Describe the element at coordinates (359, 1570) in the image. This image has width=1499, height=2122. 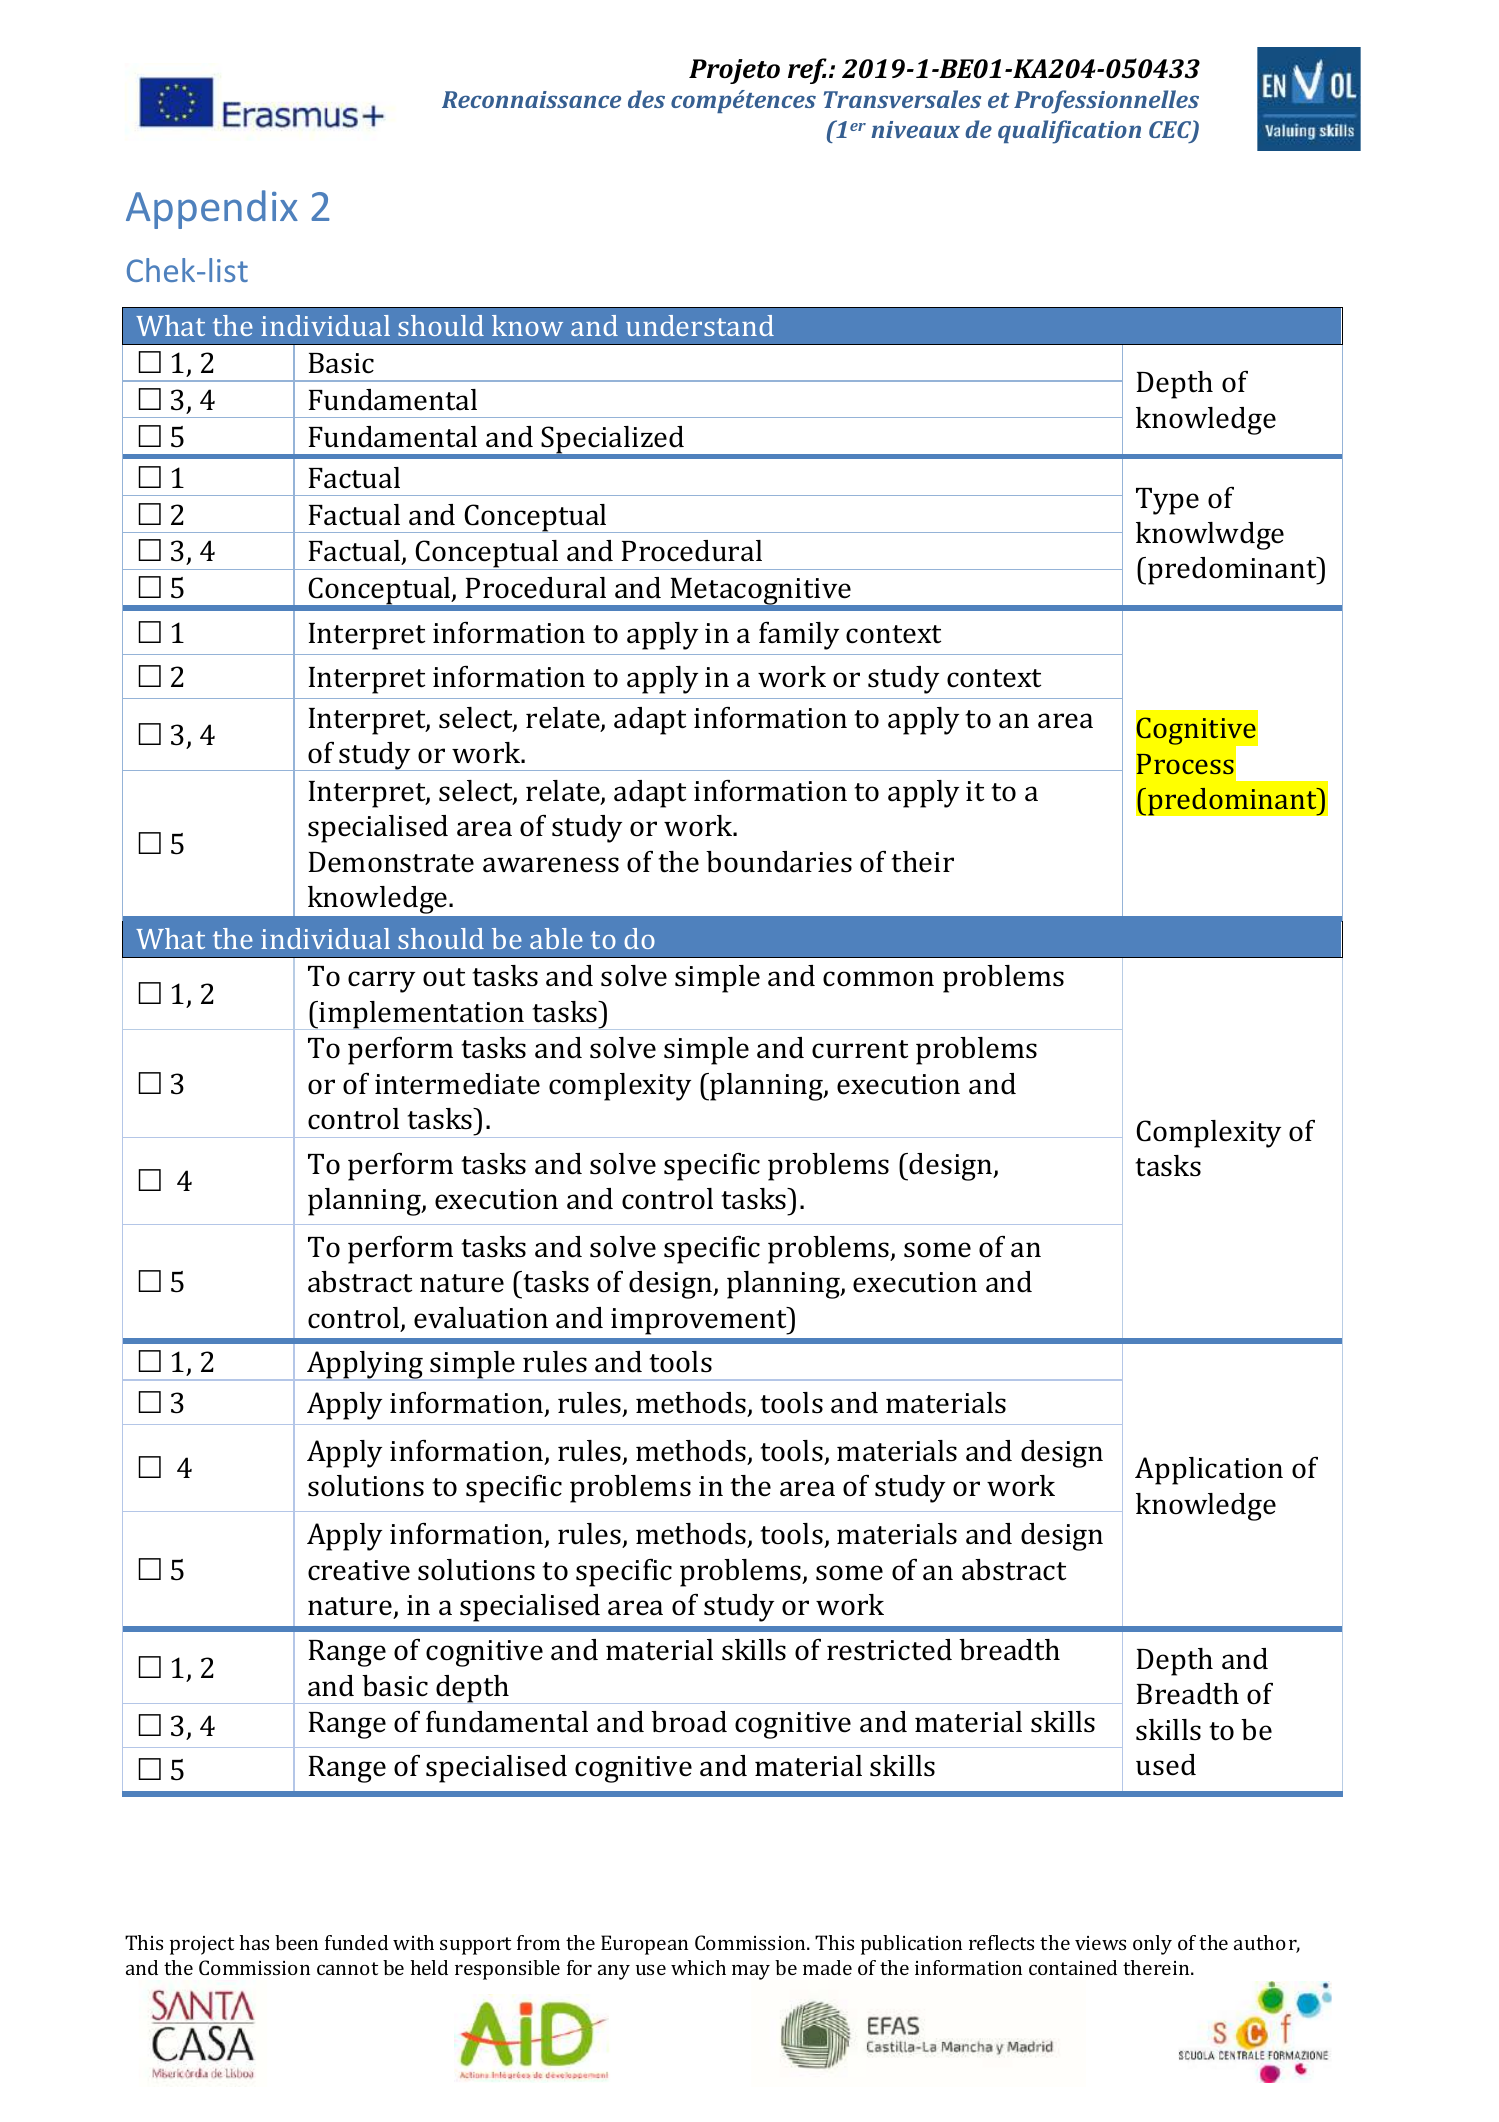
I see `creative` at that location.
